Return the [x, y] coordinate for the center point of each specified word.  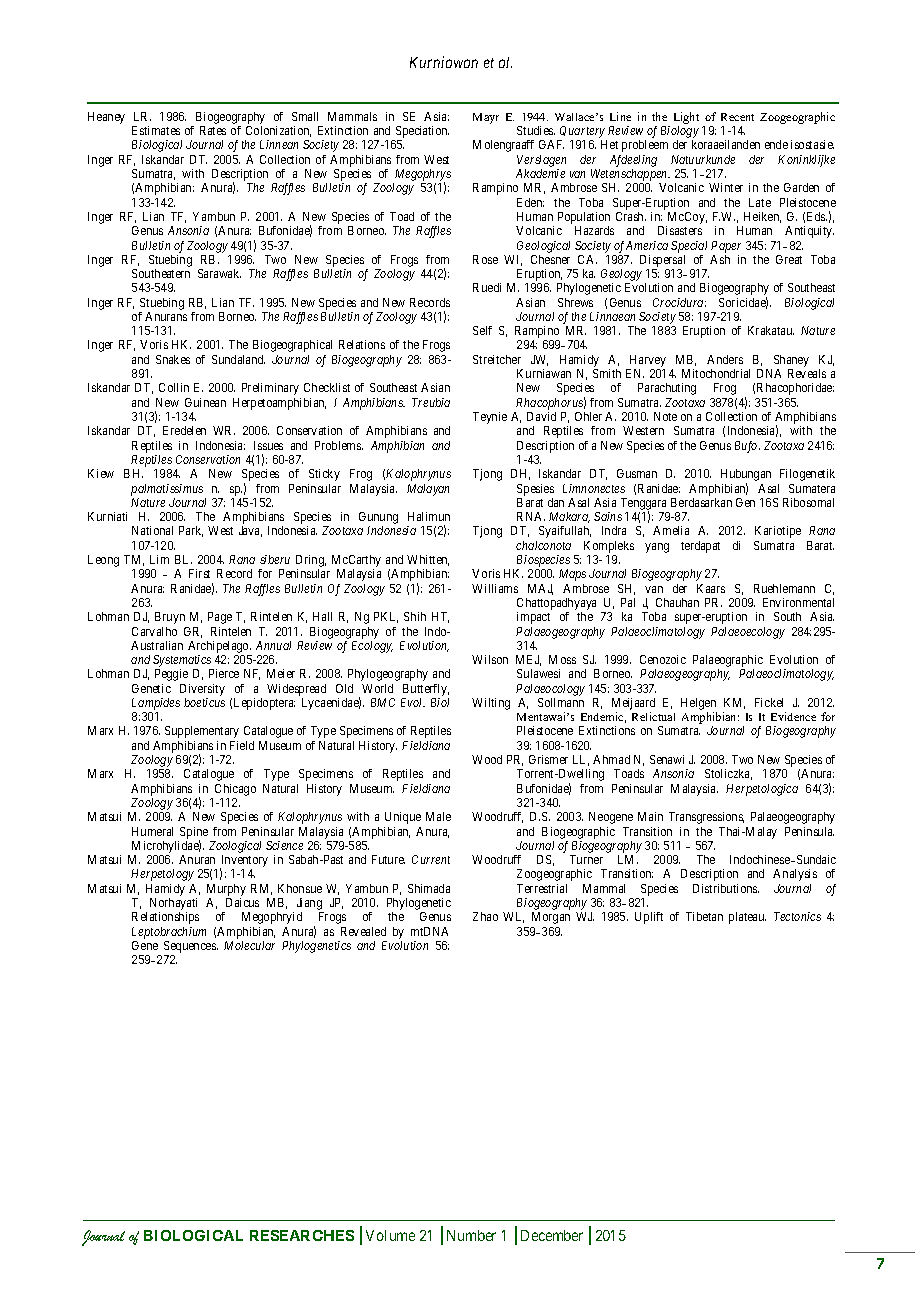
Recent [737, 117]
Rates [213, 130]
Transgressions [706, 818]
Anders [725, 359]
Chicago [235, 790]
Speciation [421, 133]
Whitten [428, 560]
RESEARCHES [302, 1235]
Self [482, 330]
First [199, 573]
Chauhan [677, 602]
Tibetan [704, 916]
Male [438, 816]
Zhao [485, 916]
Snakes [173, 359]
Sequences [191, 948]
